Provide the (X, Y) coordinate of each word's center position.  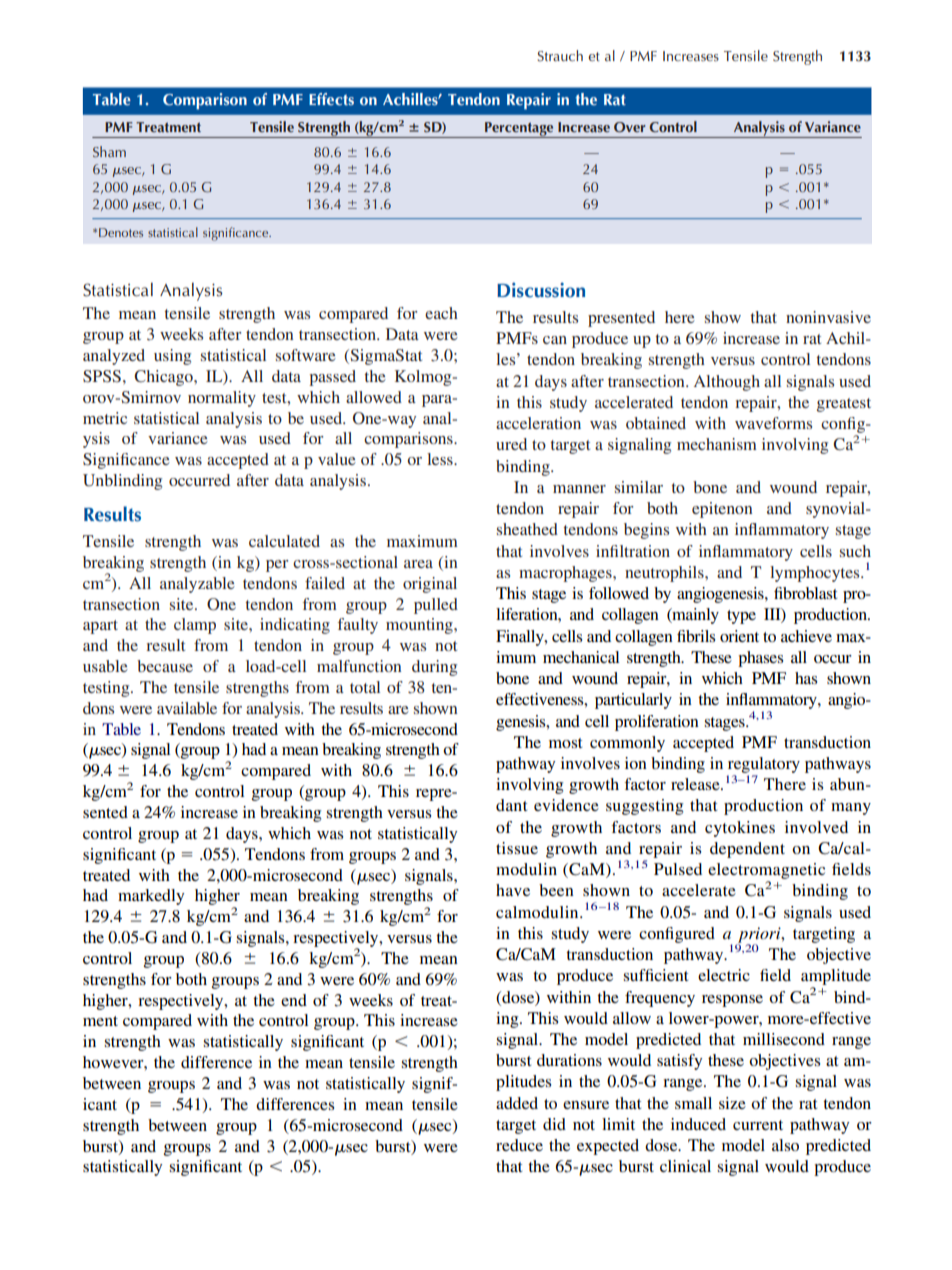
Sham (109, 152)
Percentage (519, 130)
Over (630, 127)
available (187, 708)
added (517, 1103)
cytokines (740, 829)
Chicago (164, 378)
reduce (519, 1145)
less (441, 459)
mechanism (717, 444)
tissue (517, 848)
